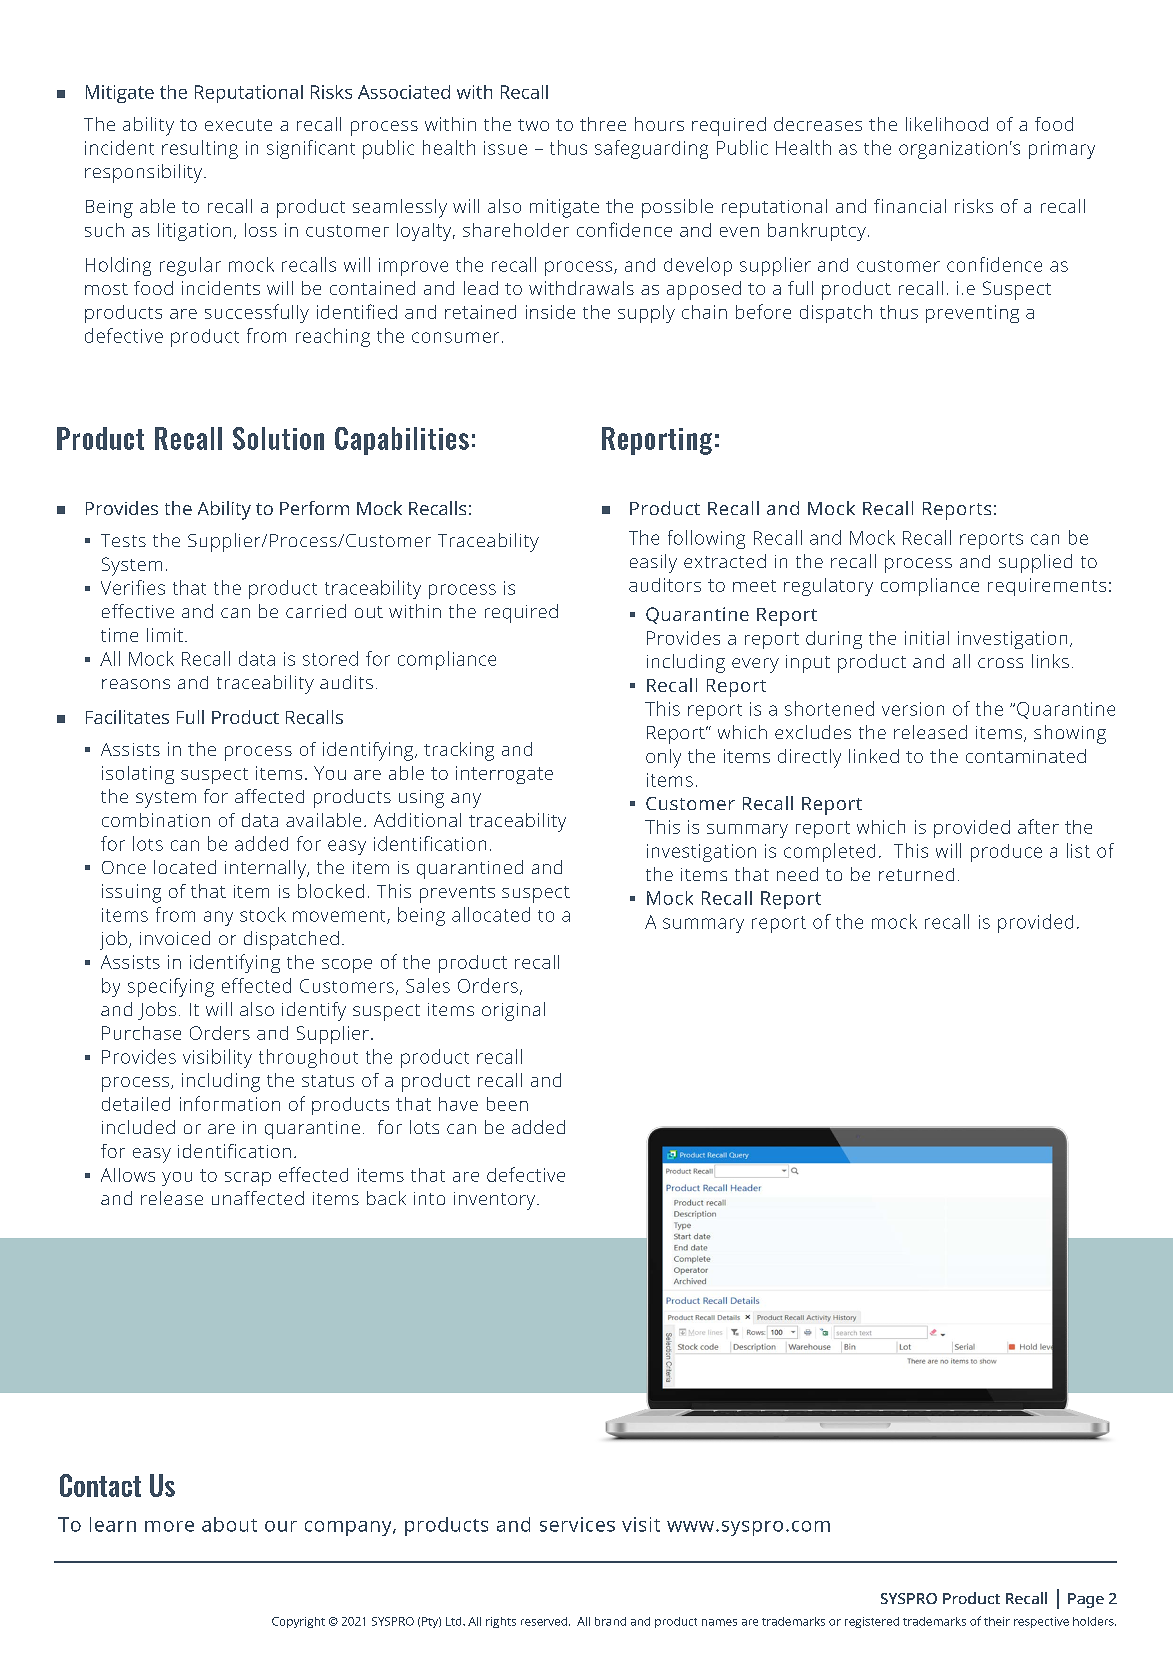 The width and height of the screenshot is (1173, 1659). I want to click on produce, so click(1006, 853).
